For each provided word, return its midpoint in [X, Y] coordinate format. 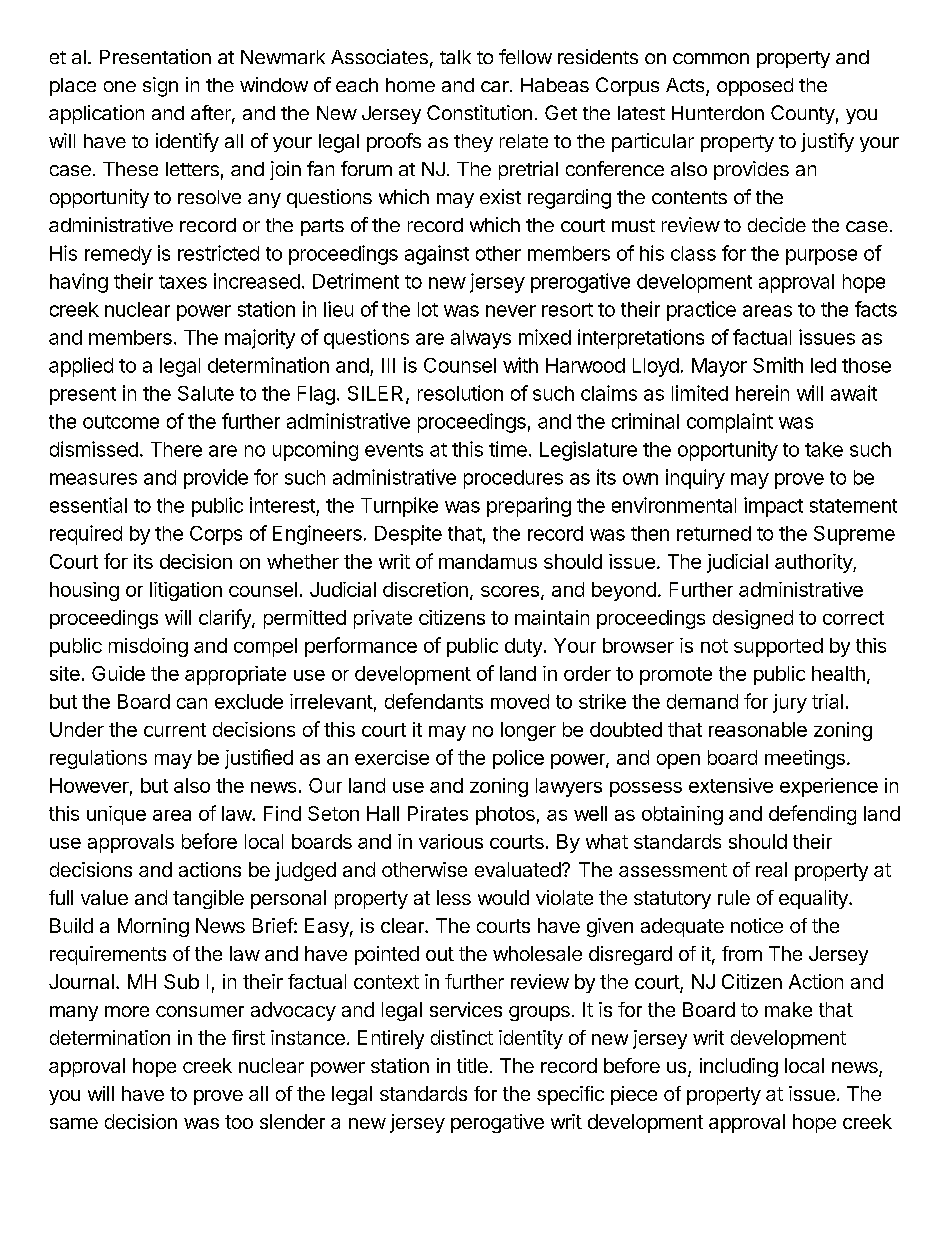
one [120, 86]
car [496, 86]
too [239, 1122]
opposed [755, 87]
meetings [805, 759]
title [472, 1065]
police [518, 759]
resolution [460, 393]
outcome [121, 422]
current [175, 730]
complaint [730, 423]
